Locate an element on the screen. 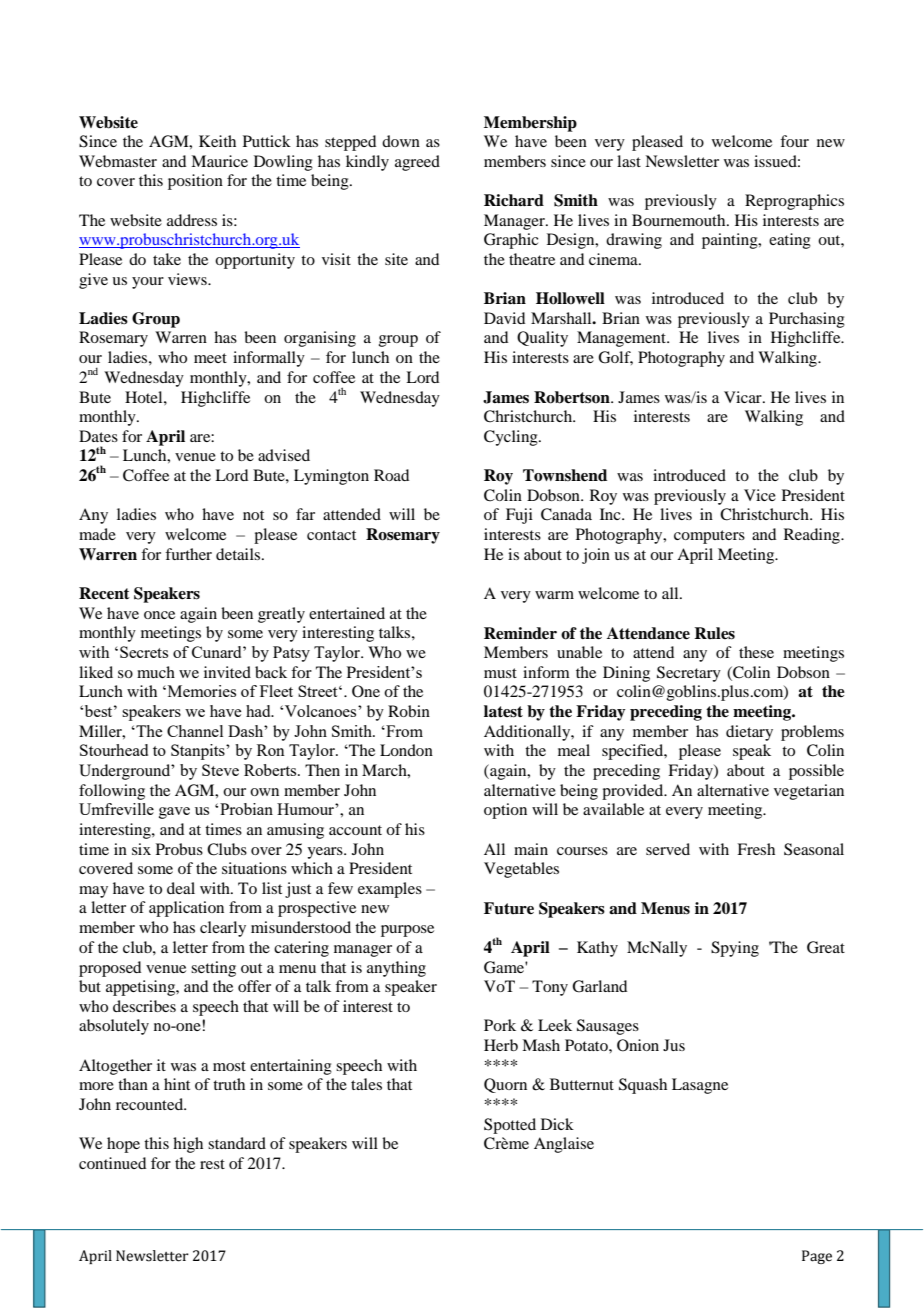 This screenshot has height=1308, width=924. continued is located at coordinates (112, 1163).
